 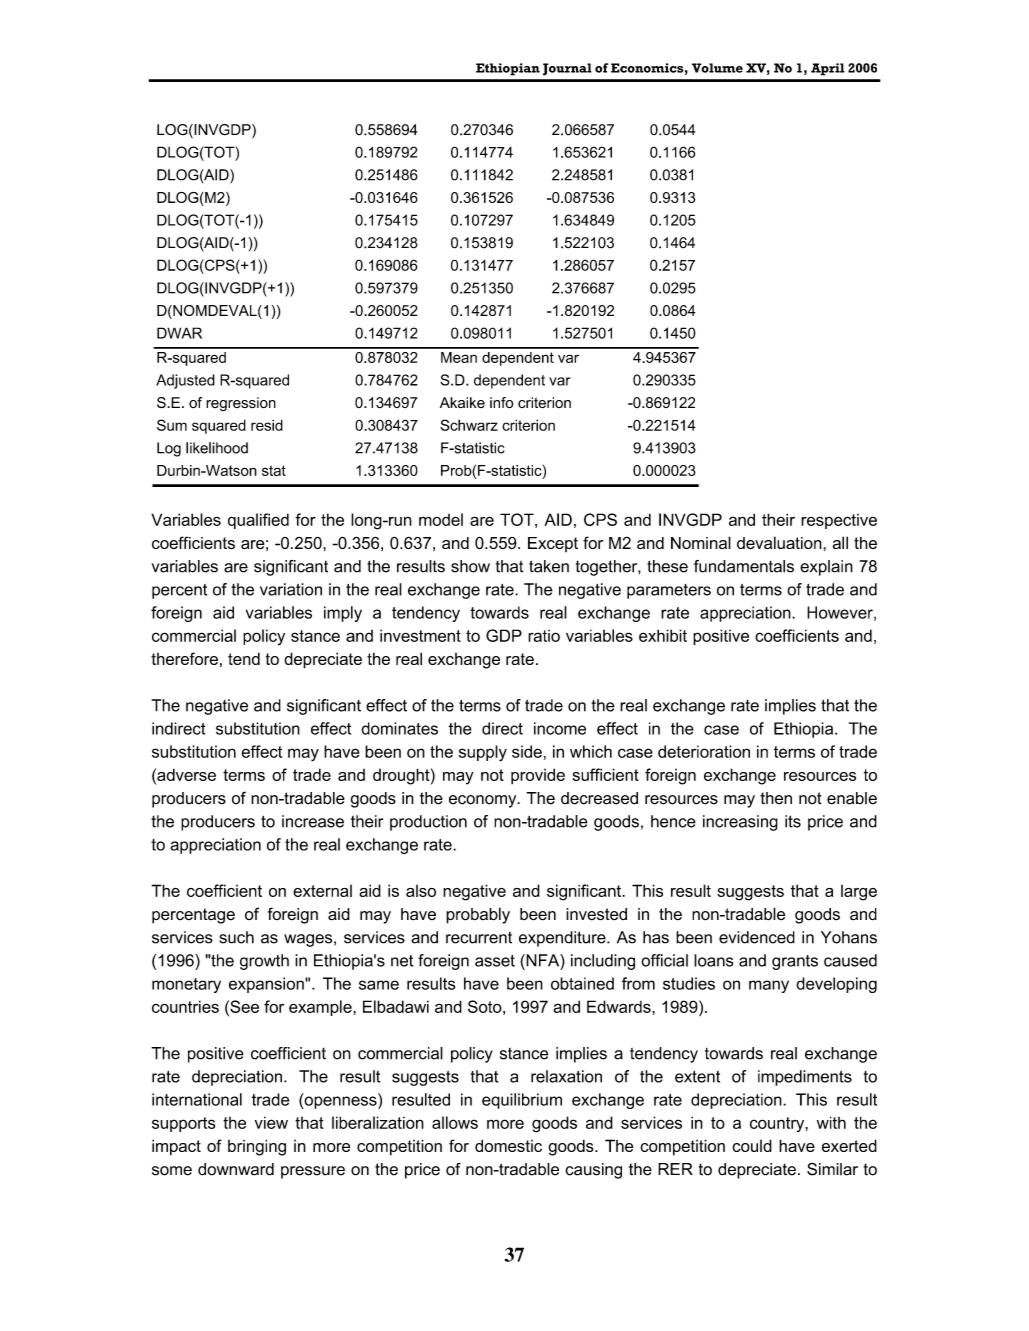 I want to click on its, so click(x=793, y=821).
